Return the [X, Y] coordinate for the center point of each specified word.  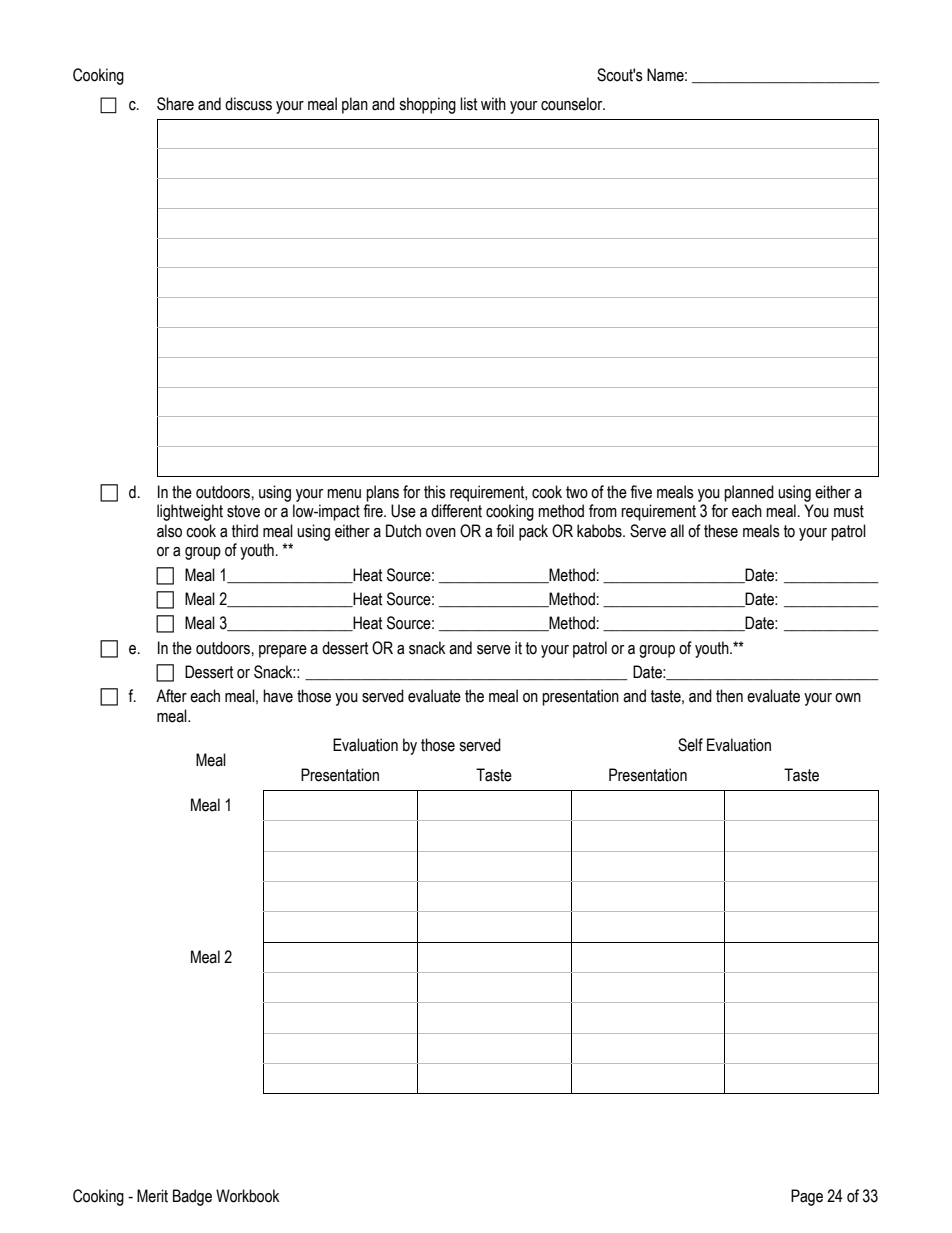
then [729, 696]
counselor [573, 104]
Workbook [247, 1196]
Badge [192, 1197]
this [435, 492]
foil [505, 531]
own [848, 698]
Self [690, 745]
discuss [248, 104]
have [278, 696]
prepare [283, 651]
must [849, 511]
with [493, 104]
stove [243, 511]
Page [807, 1197]
